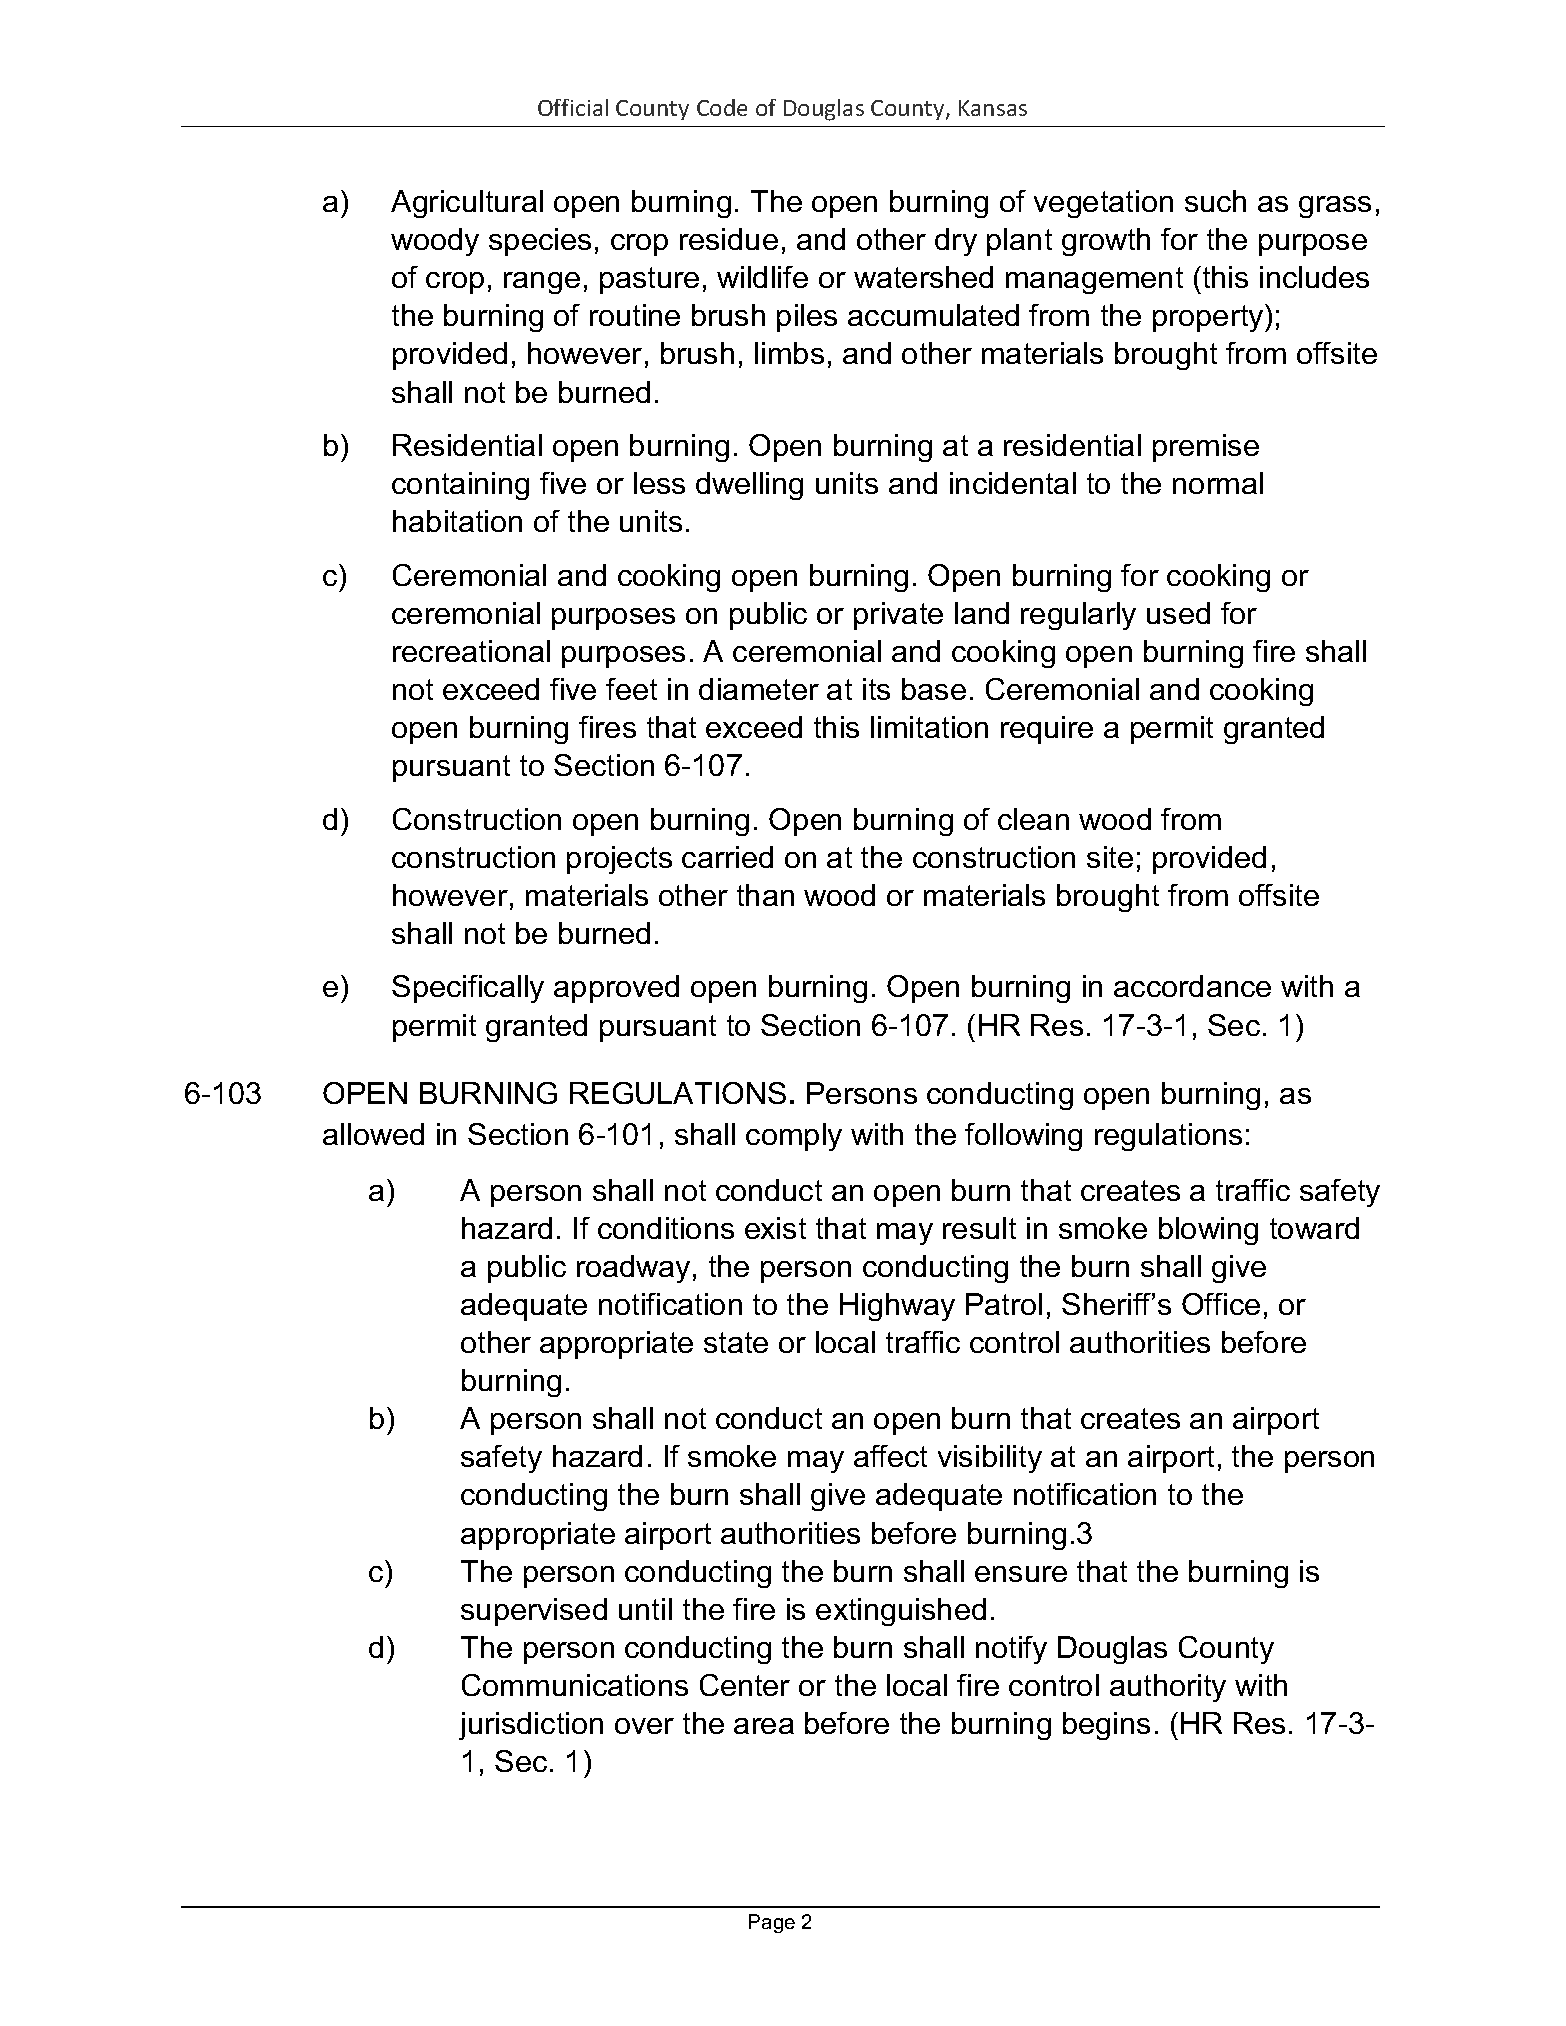 The image size is (1566, 2026). Describe the element at coordinates (929, 727) in the screenshot. I see `limitation` at that location.
